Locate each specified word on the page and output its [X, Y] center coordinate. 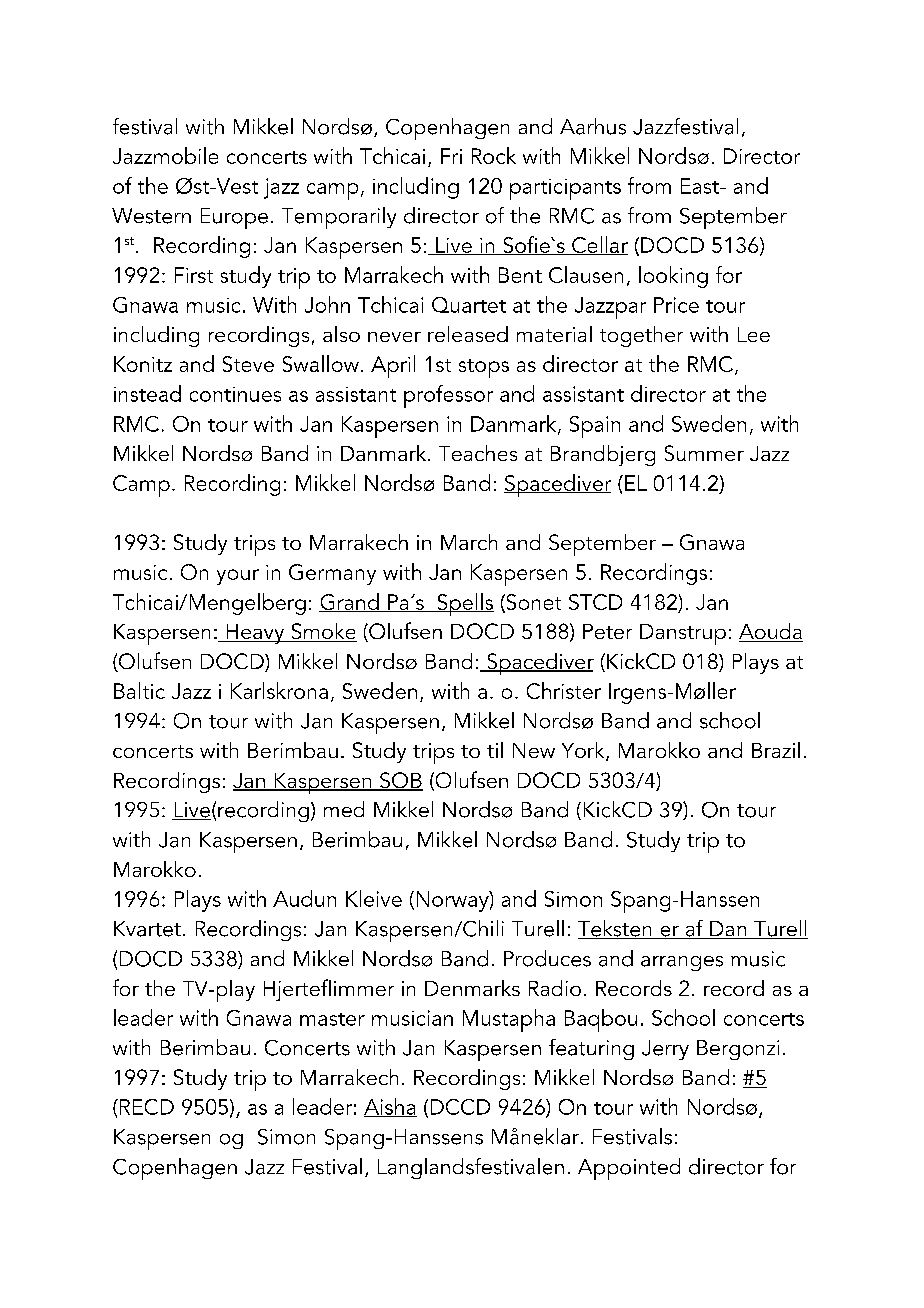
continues [235, 394]
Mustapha [509, 1020]
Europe [234, 218]
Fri [451, 156]
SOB [400, 781]
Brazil [776, 750]
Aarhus [593, 126]
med [344, 809]
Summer [704, 453]
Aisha [390, 1107]
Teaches [478, 453]
